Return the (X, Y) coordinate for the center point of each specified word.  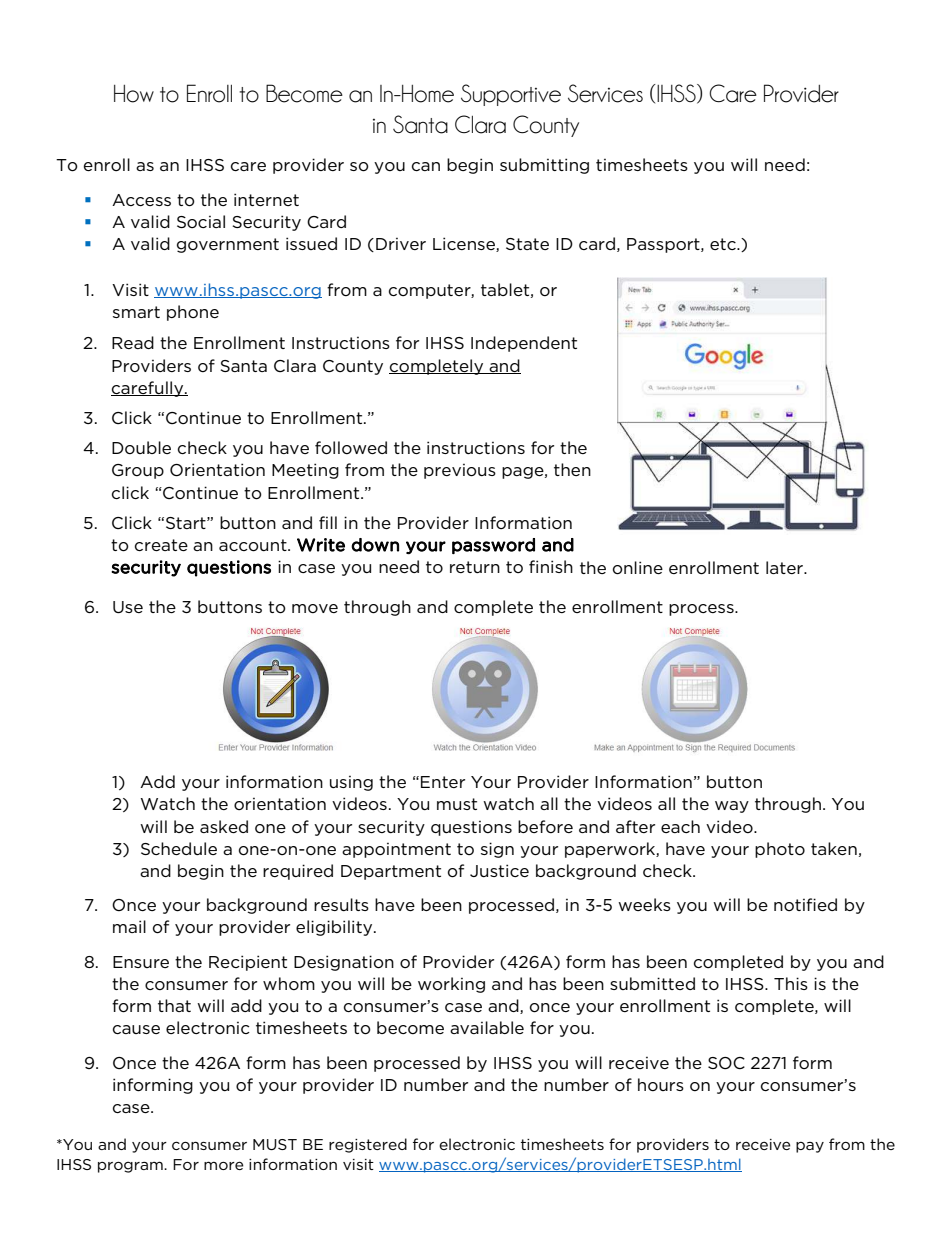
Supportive (511, 95)
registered (368, 1145)
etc (724, 244)
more (224, 1165)
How (134, 94)
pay (810, 1147)
